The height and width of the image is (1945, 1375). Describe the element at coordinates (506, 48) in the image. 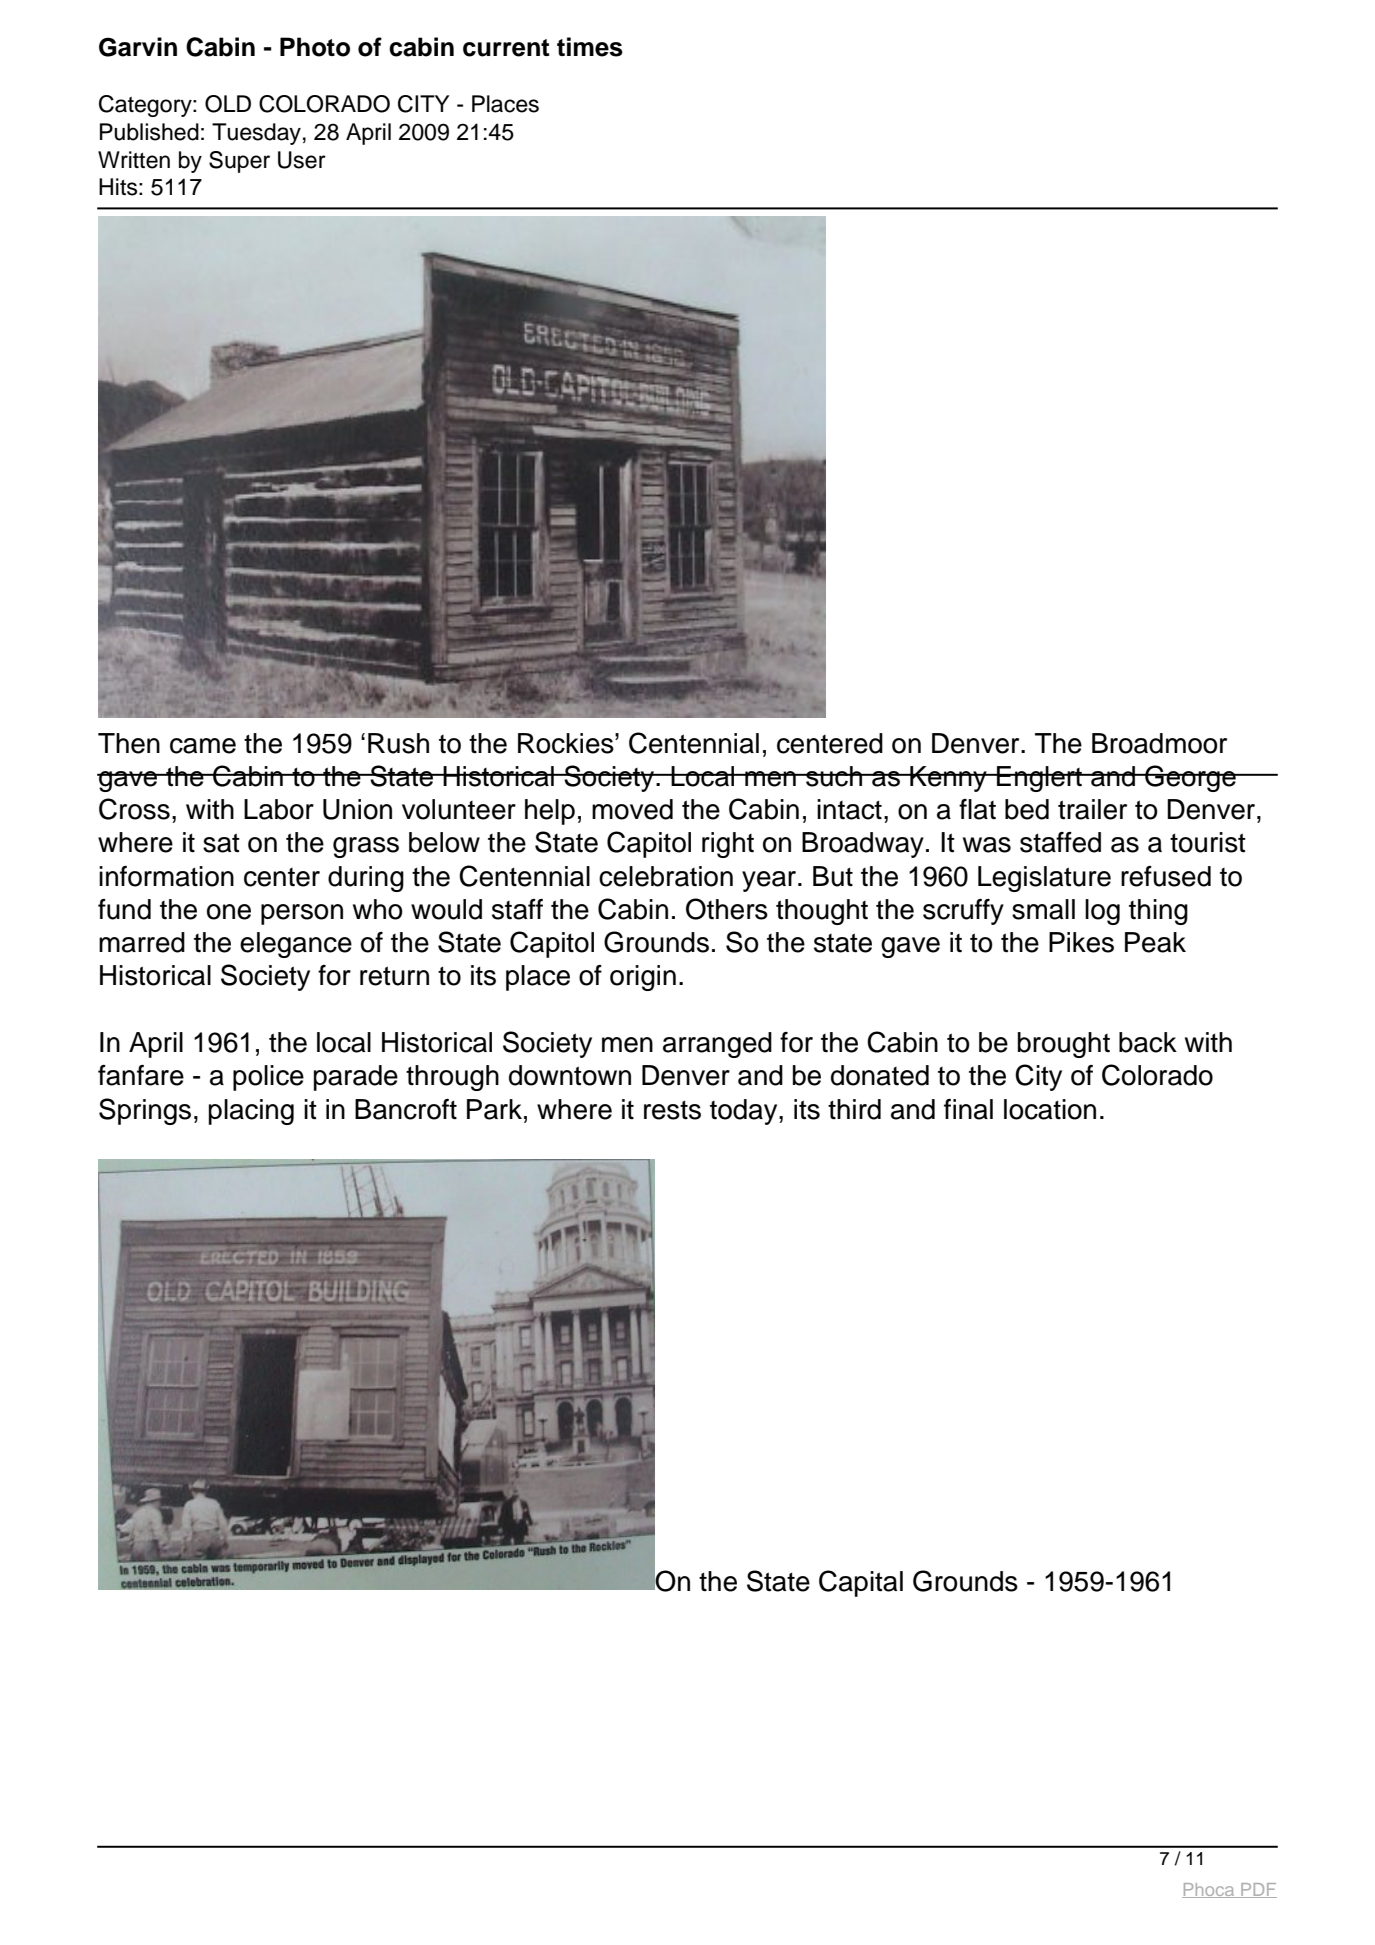

I see `current` at that location.
